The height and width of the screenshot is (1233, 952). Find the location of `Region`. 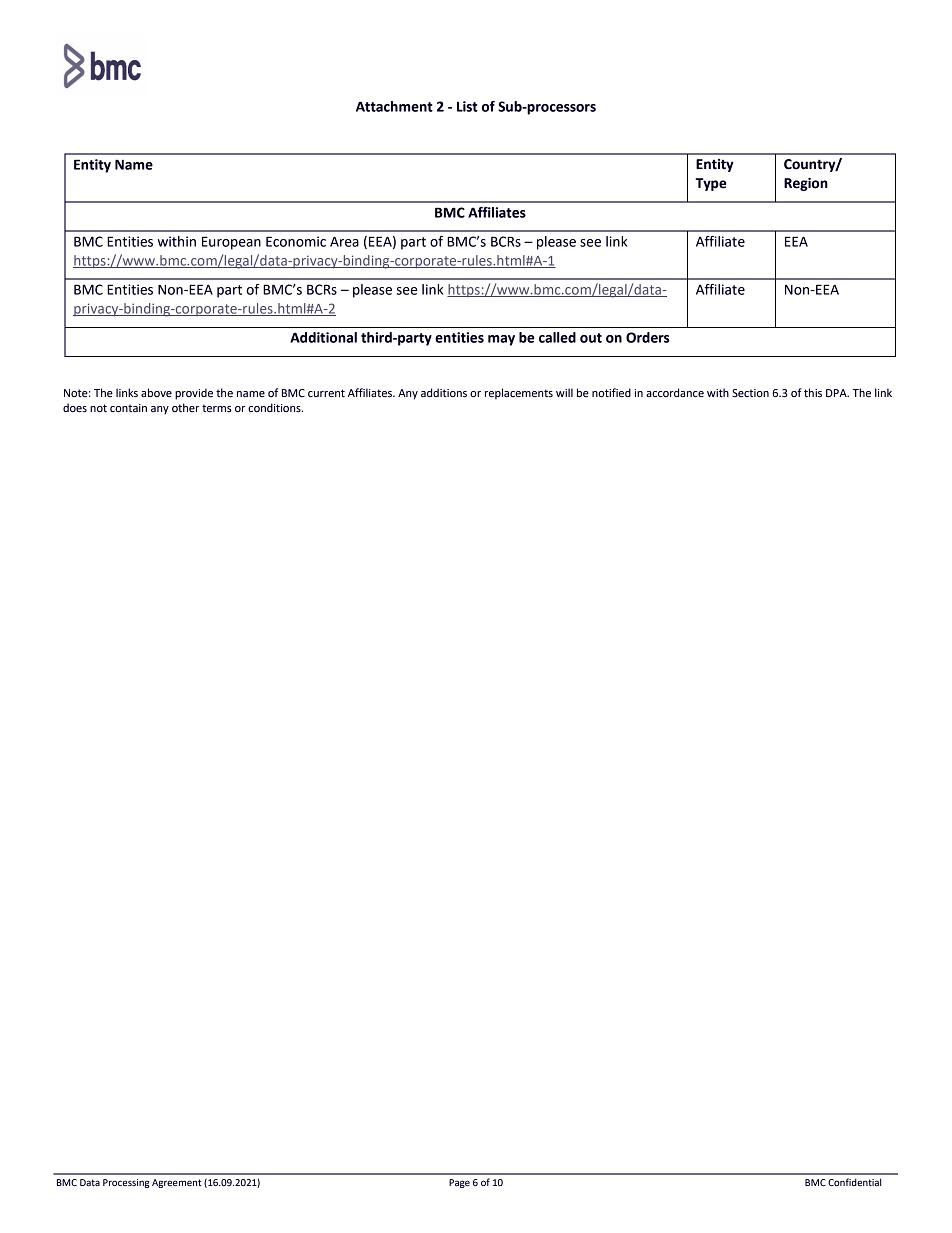

Region is located at coordinates (806, 184).
